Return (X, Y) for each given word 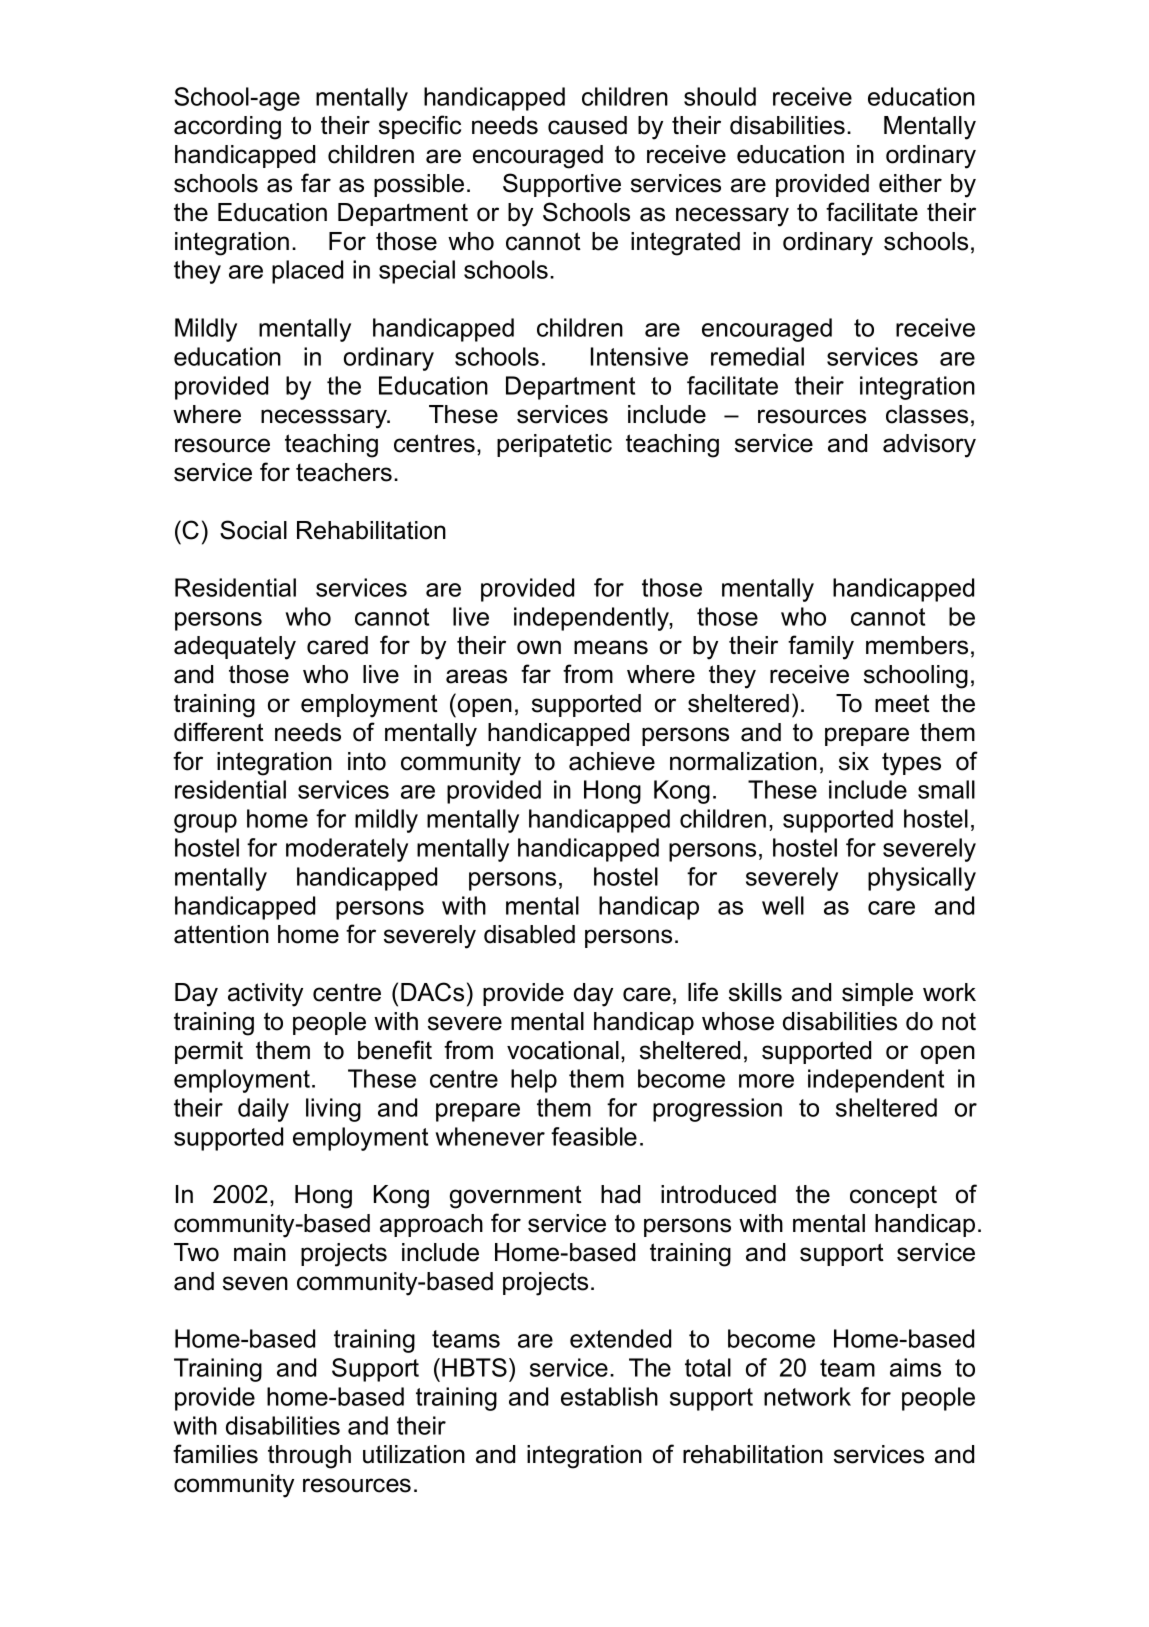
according (227, 128)
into (367, 761)
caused (587, 125)
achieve (612, 761)
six (854, 761)
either (910, 183)
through (309, 1457)
